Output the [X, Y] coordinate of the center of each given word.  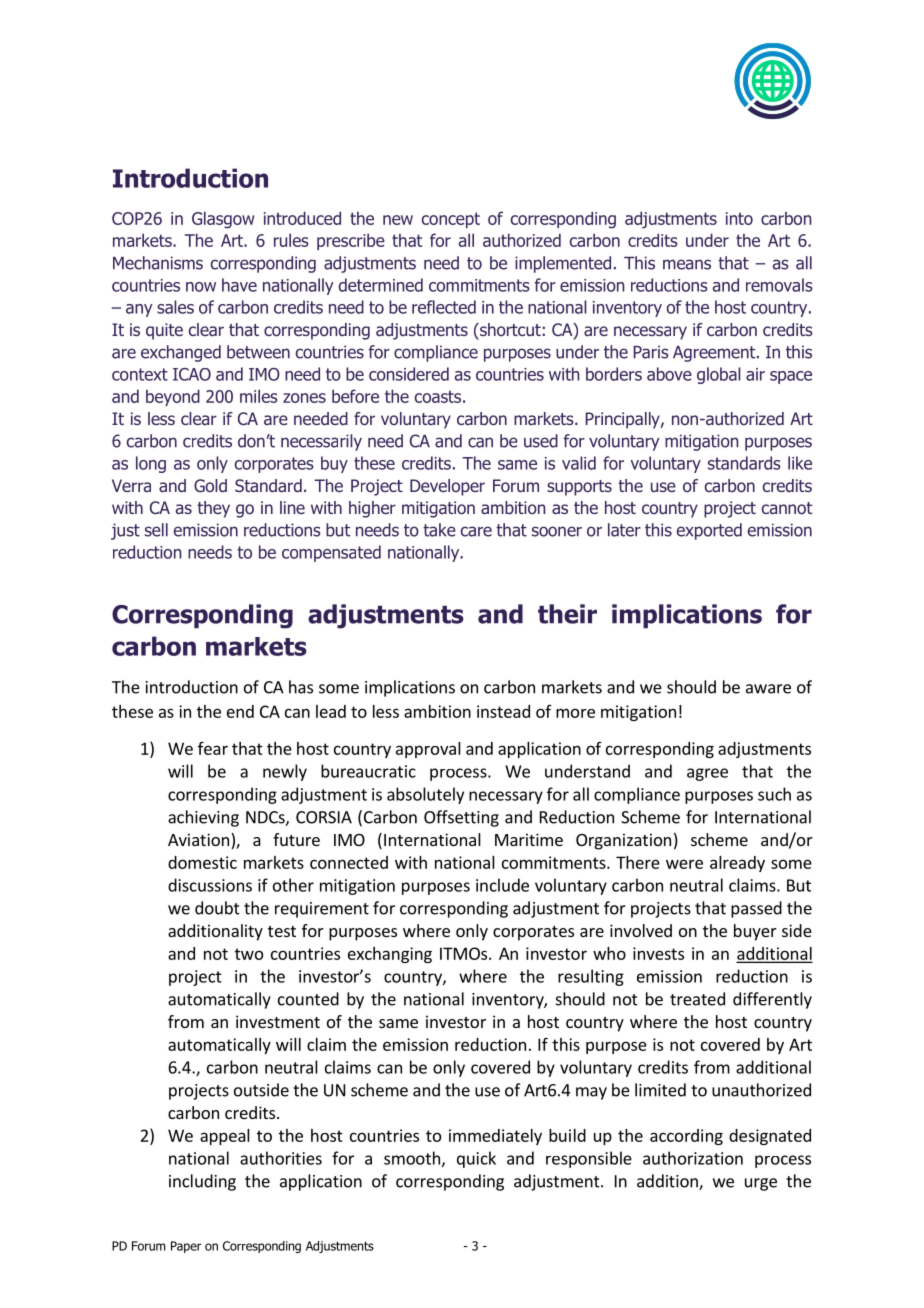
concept [451, 220]
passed [756, 909]
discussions [210, 885]
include [502, 885]
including [202, 1182]
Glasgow [223, 220]
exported [709, 531]
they [213, 509]
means [687, 264]
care [476, 531]
